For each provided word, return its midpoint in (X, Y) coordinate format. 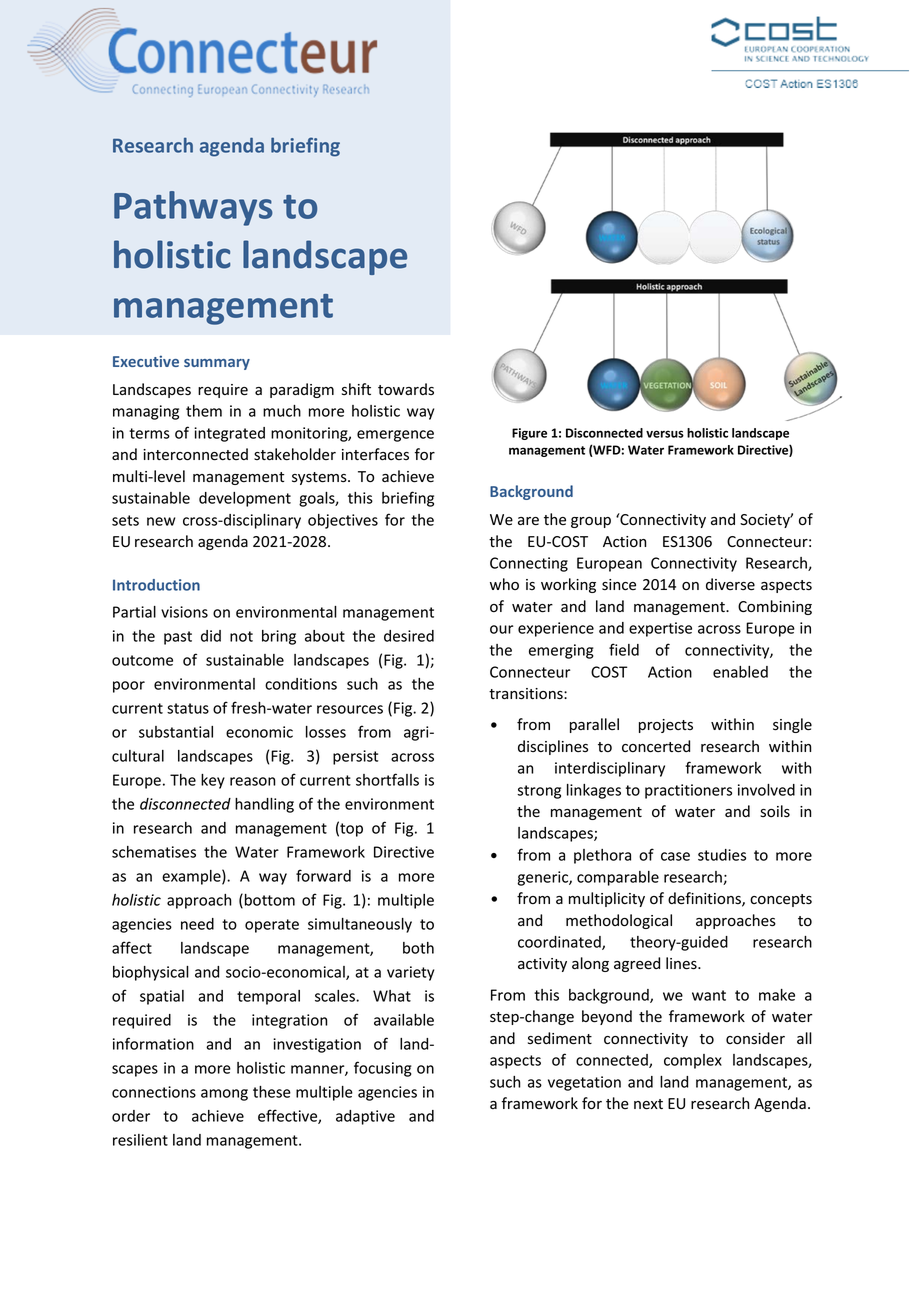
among (224, 1095)
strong (539, 792)
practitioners (688, 791)
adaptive (365, 1117)
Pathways (193, 208)
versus (665, 434)
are (528, 521)
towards (406, 389)
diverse (730, 584)
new (161, 521)
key (213, 781)
